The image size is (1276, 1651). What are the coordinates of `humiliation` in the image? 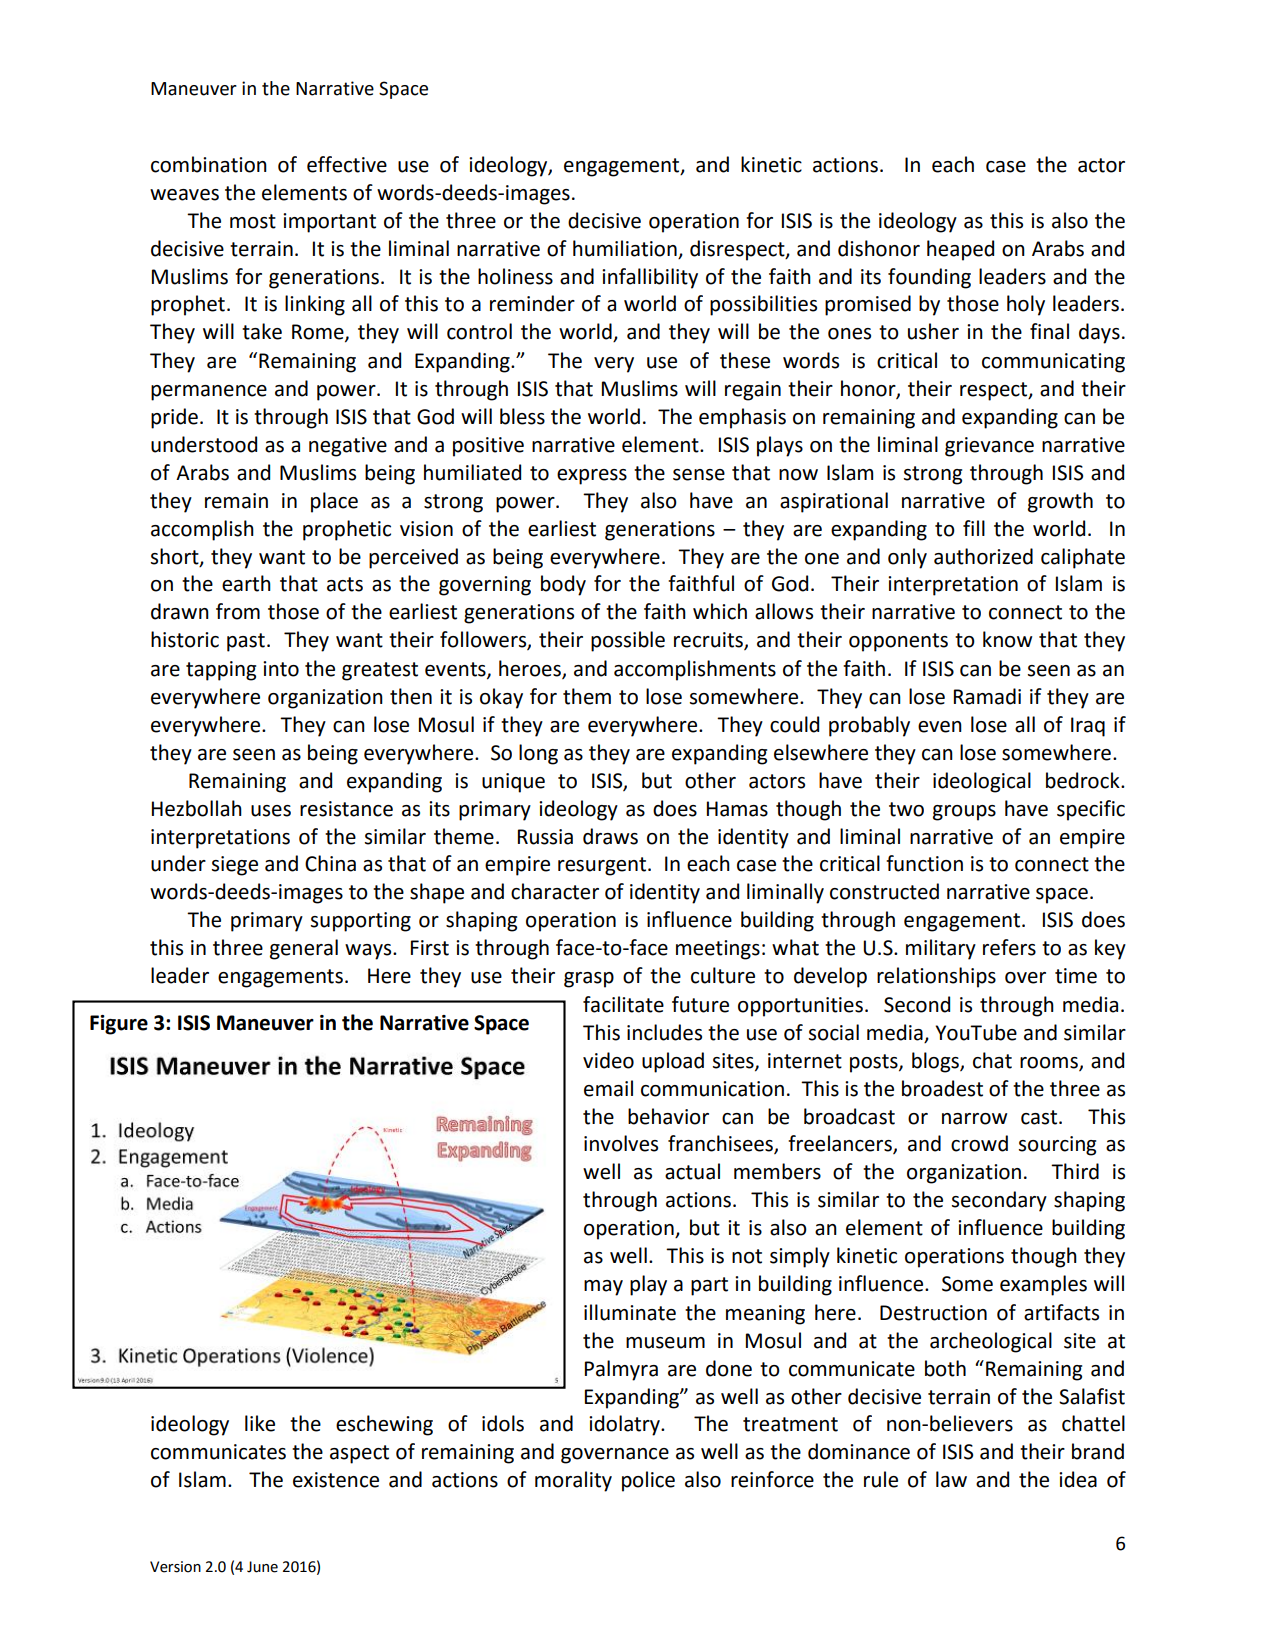 It's located at (625, 248).
